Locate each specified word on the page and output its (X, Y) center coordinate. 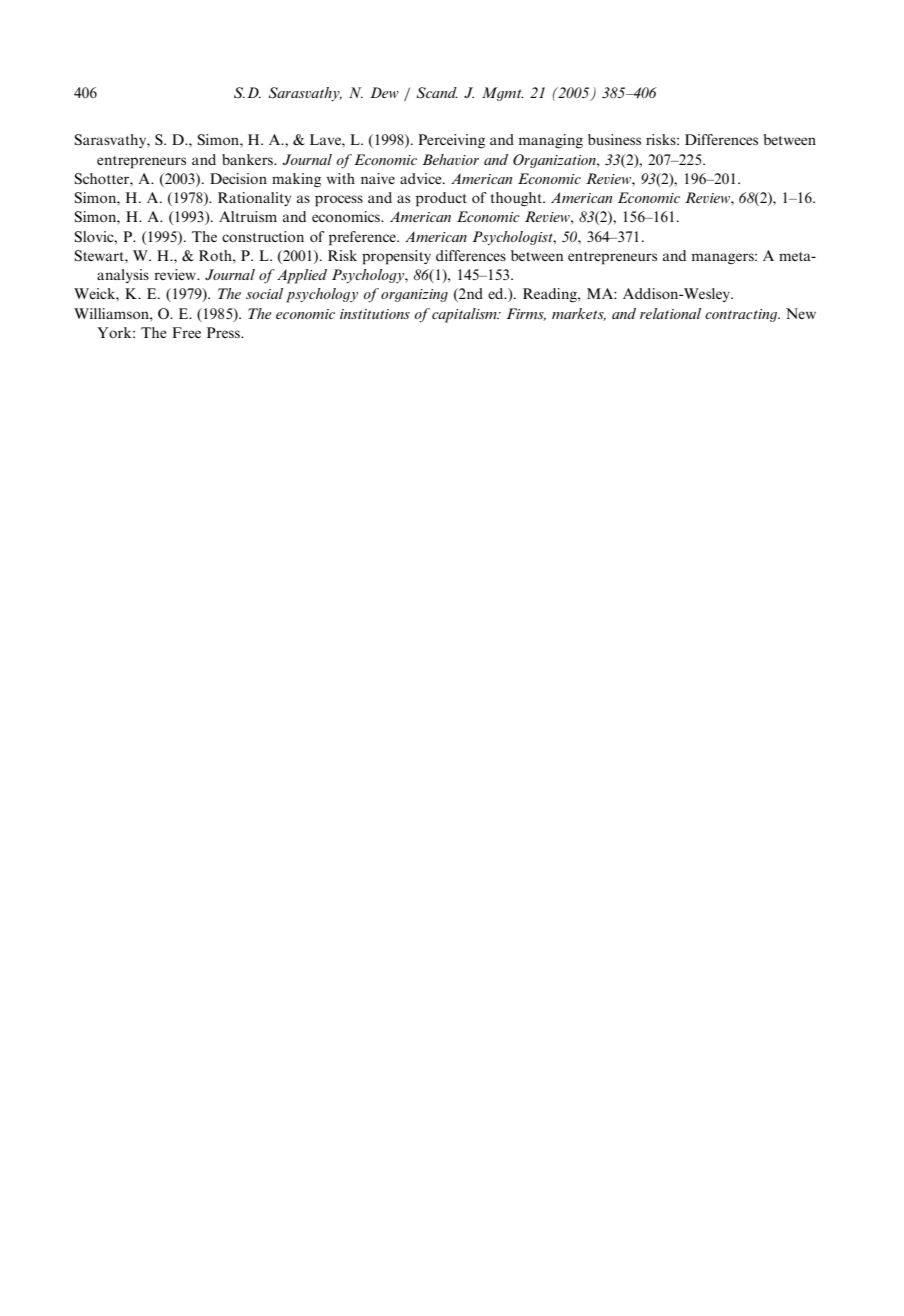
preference (363, 238)
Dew (384, 92)
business (614, 139)
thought (517, 199)
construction (263, 236)
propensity (396, 257)
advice (422, 178)
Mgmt (503, 94)
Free (186, 332)
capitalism (465, 315)
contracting (742, 315)
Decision (238, 178)
